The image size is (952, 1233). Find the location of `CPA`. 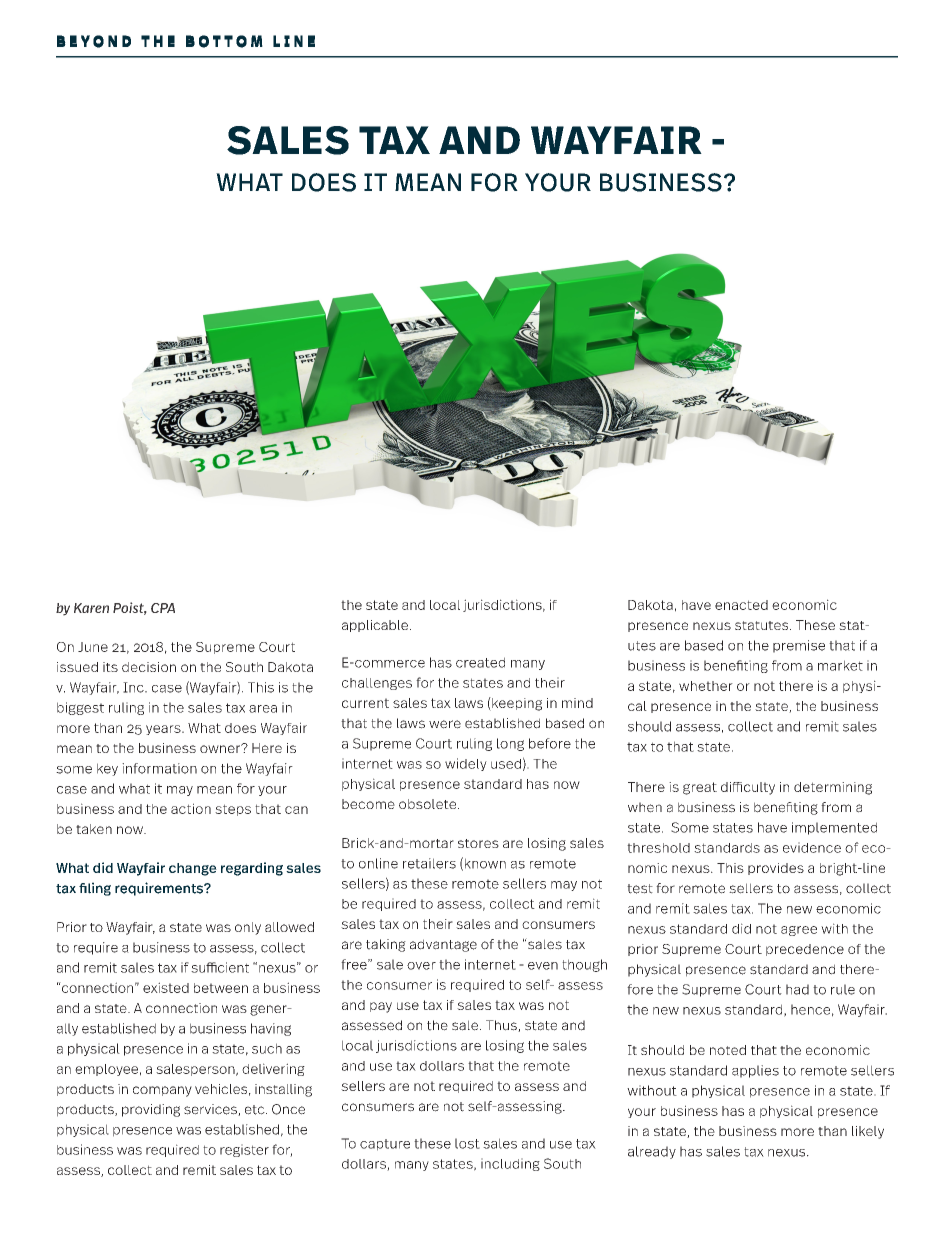

CPA is located at coordinates (163, 608).
